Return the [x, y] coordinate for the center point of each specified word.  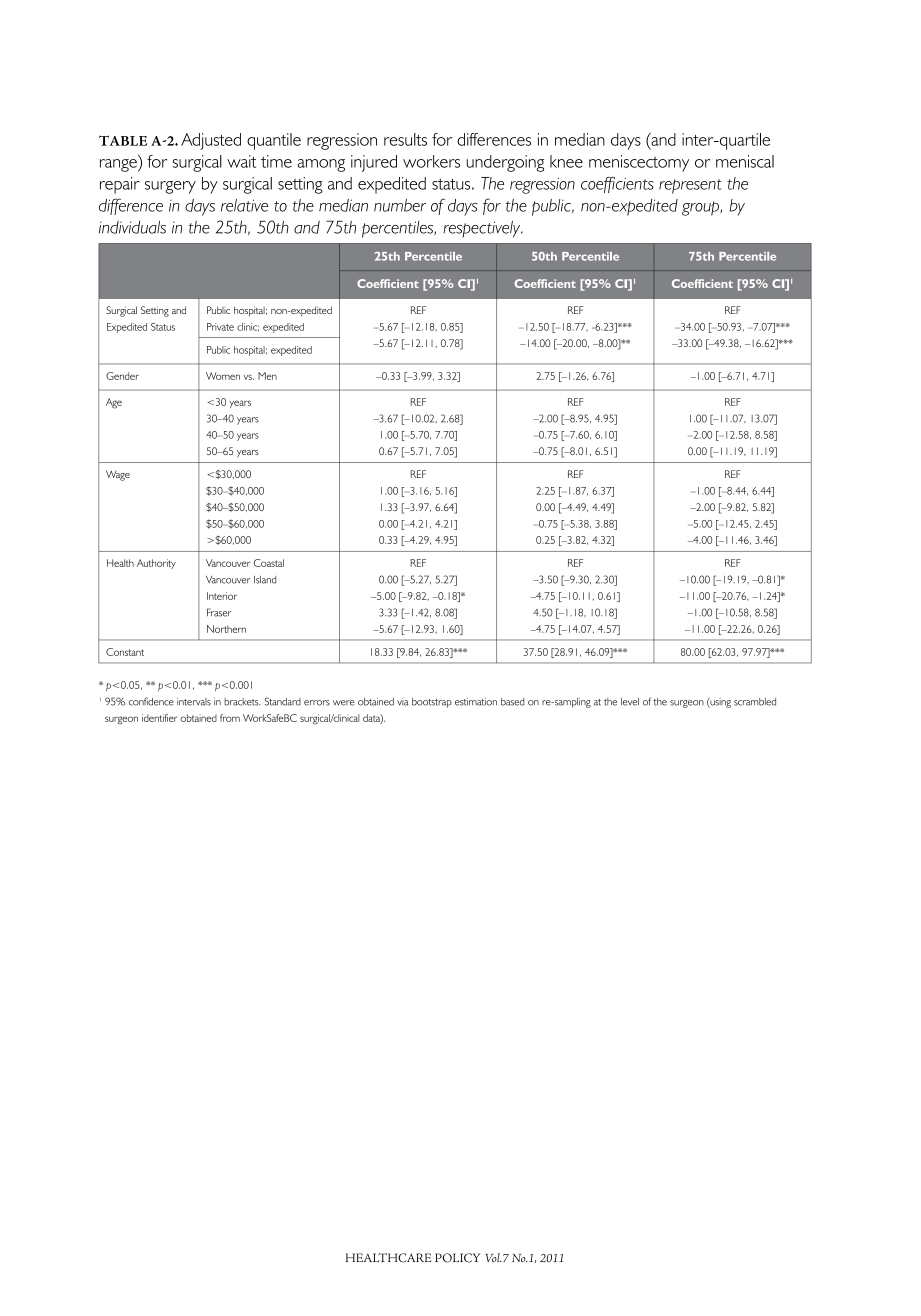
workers [431, 161]
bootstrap [432, 703]
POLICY [457, 1258]
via [402, 702]
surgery [170, 187]
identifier [160, 718]
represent [690, 186]
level [630, 702]
